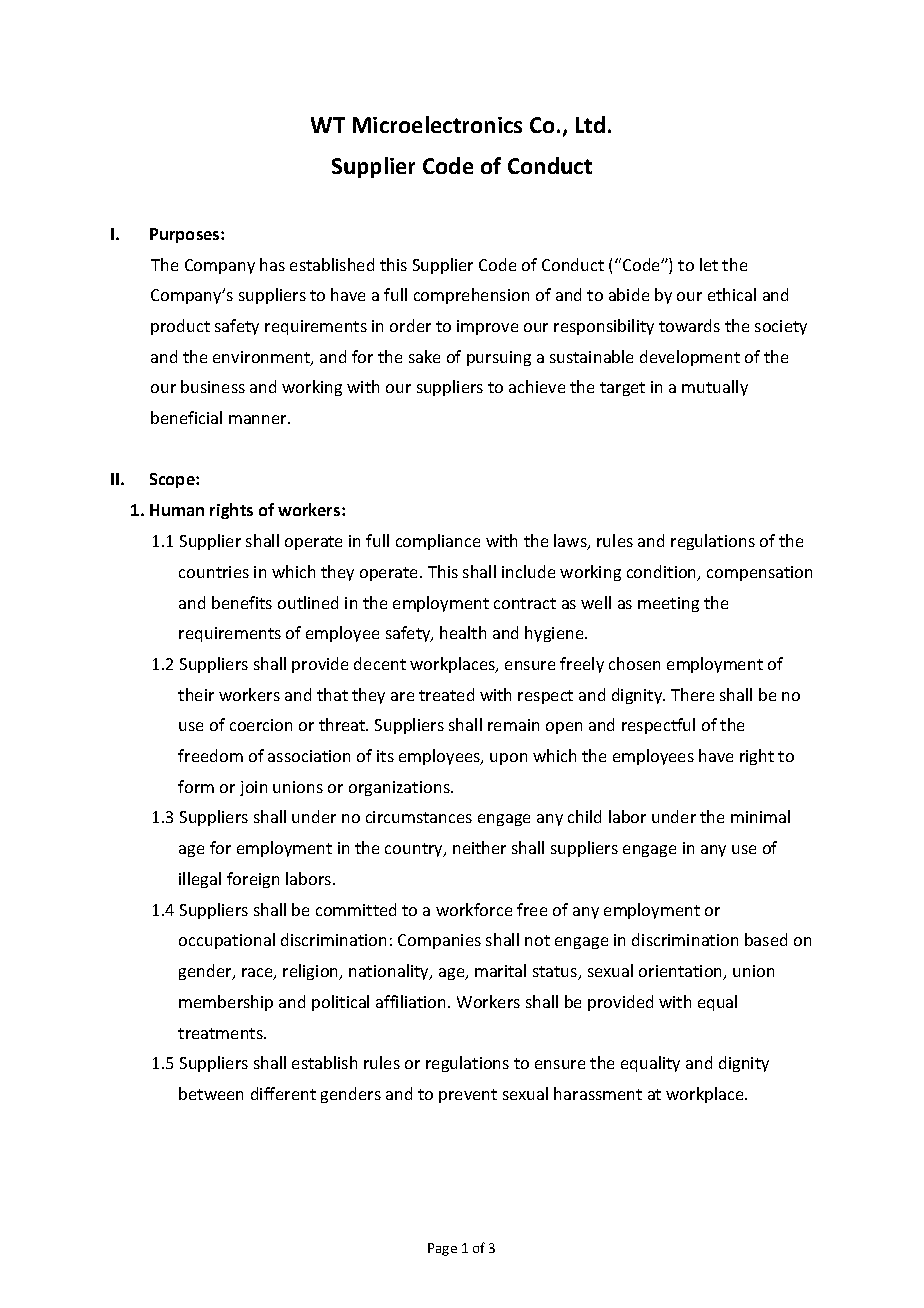 The height and width of the image is (1308, 924). I want to click on let, so click(709, 264).
